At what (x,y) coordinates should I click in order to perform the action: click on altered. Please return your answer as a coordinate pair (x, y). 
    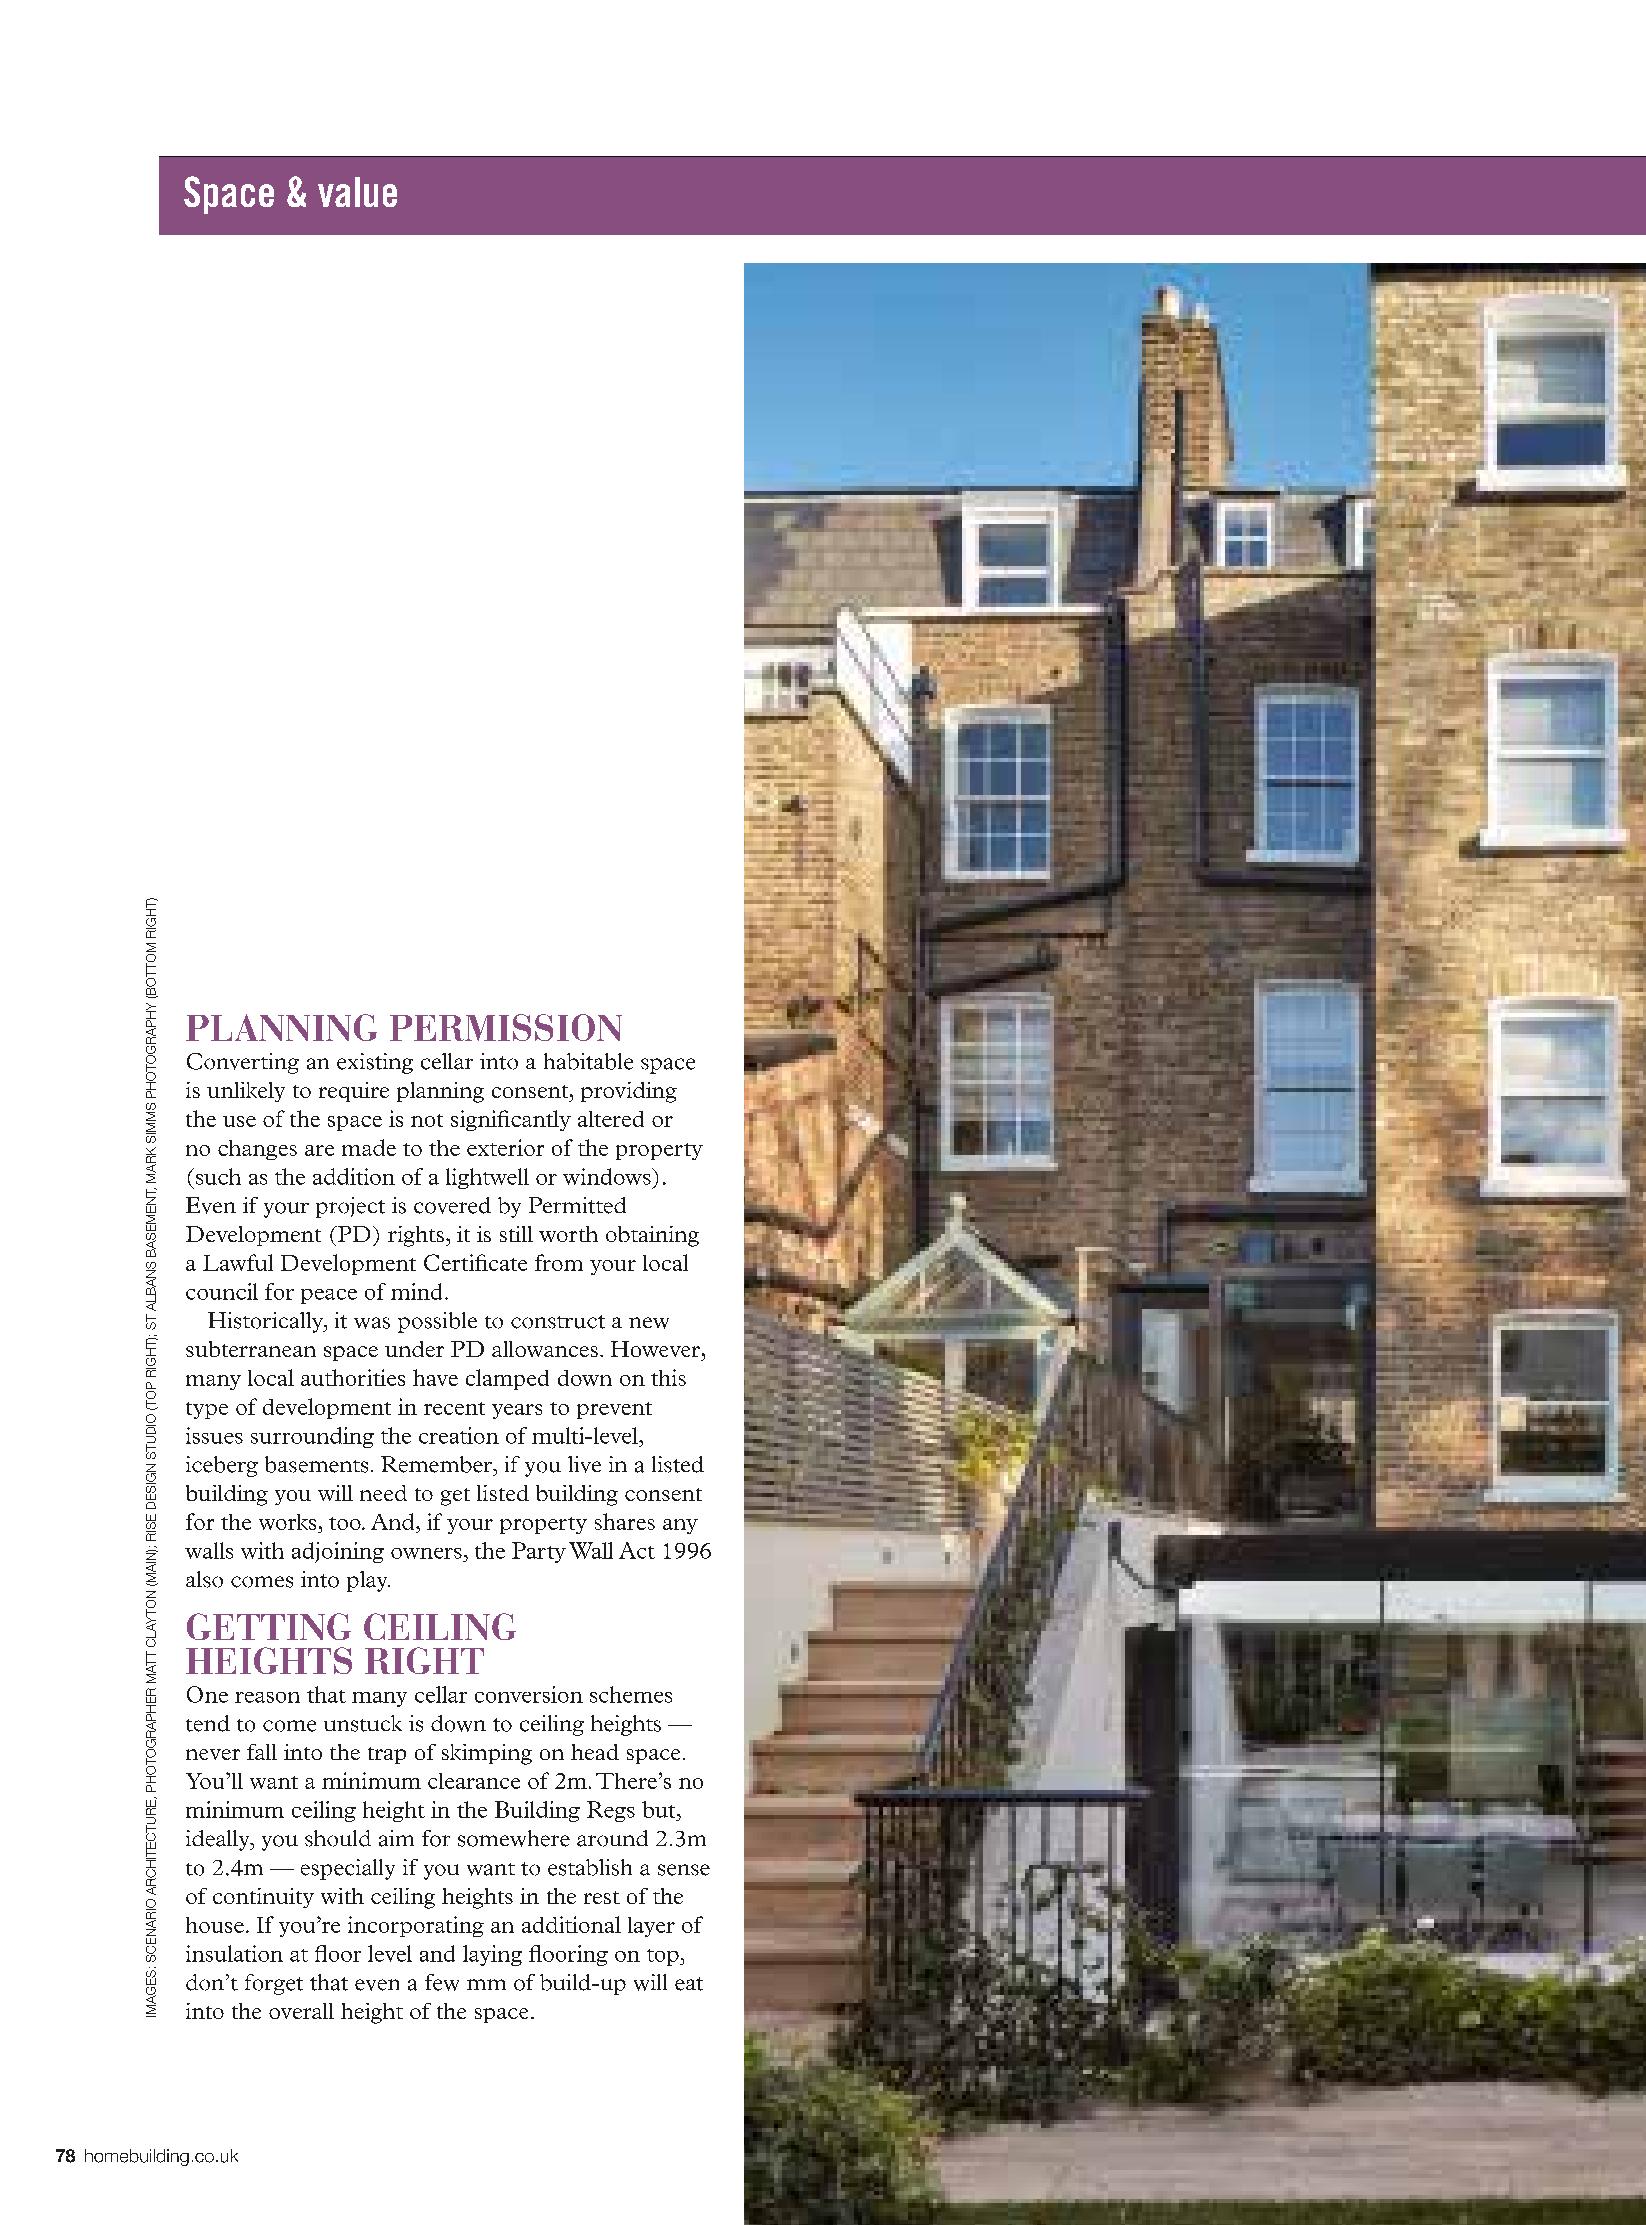
    Looking at the image, I should click on (611, 1119).
